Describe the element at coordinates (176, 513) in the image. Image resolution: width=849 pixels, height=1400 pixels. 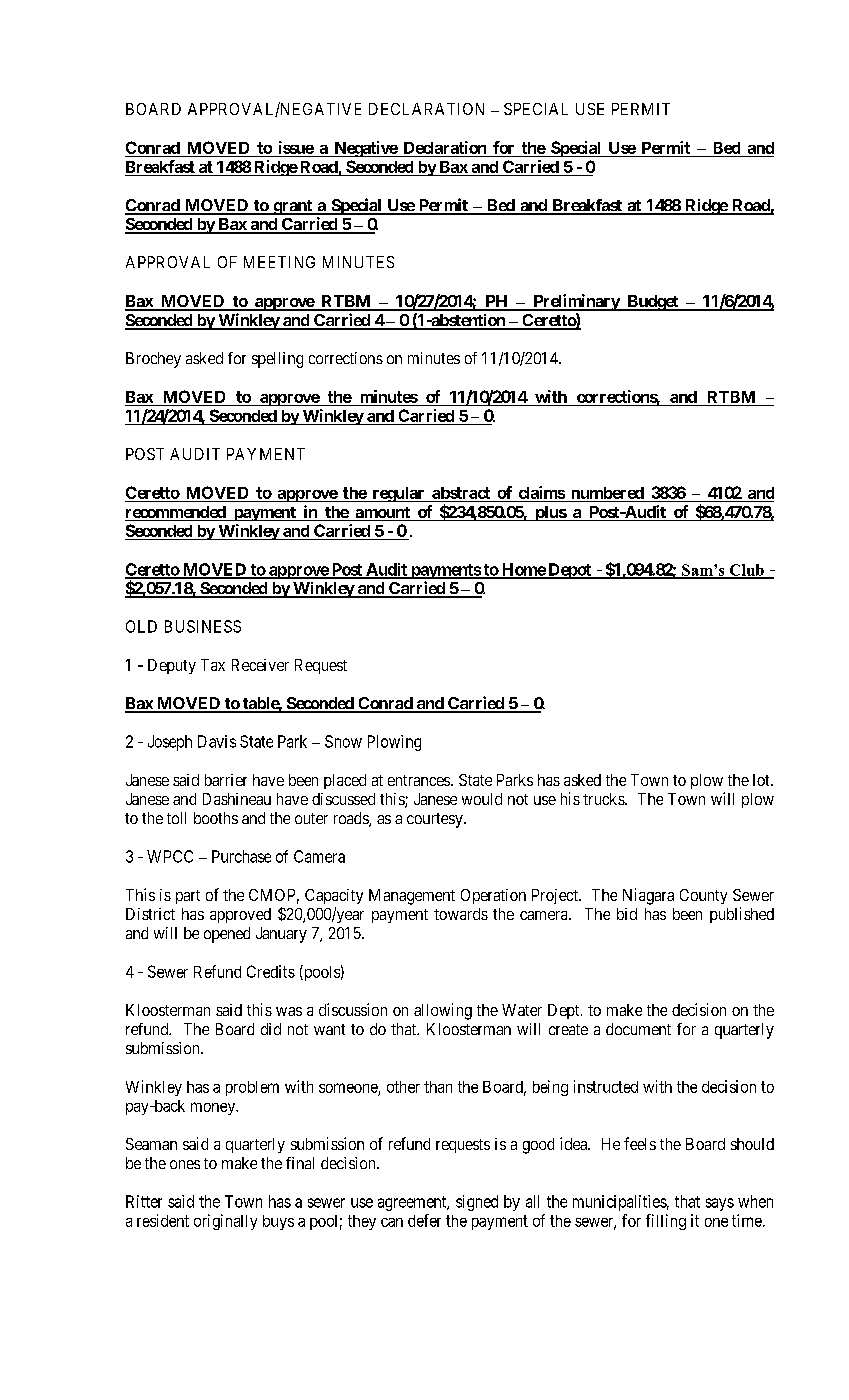
I see `recommended` at that location.
